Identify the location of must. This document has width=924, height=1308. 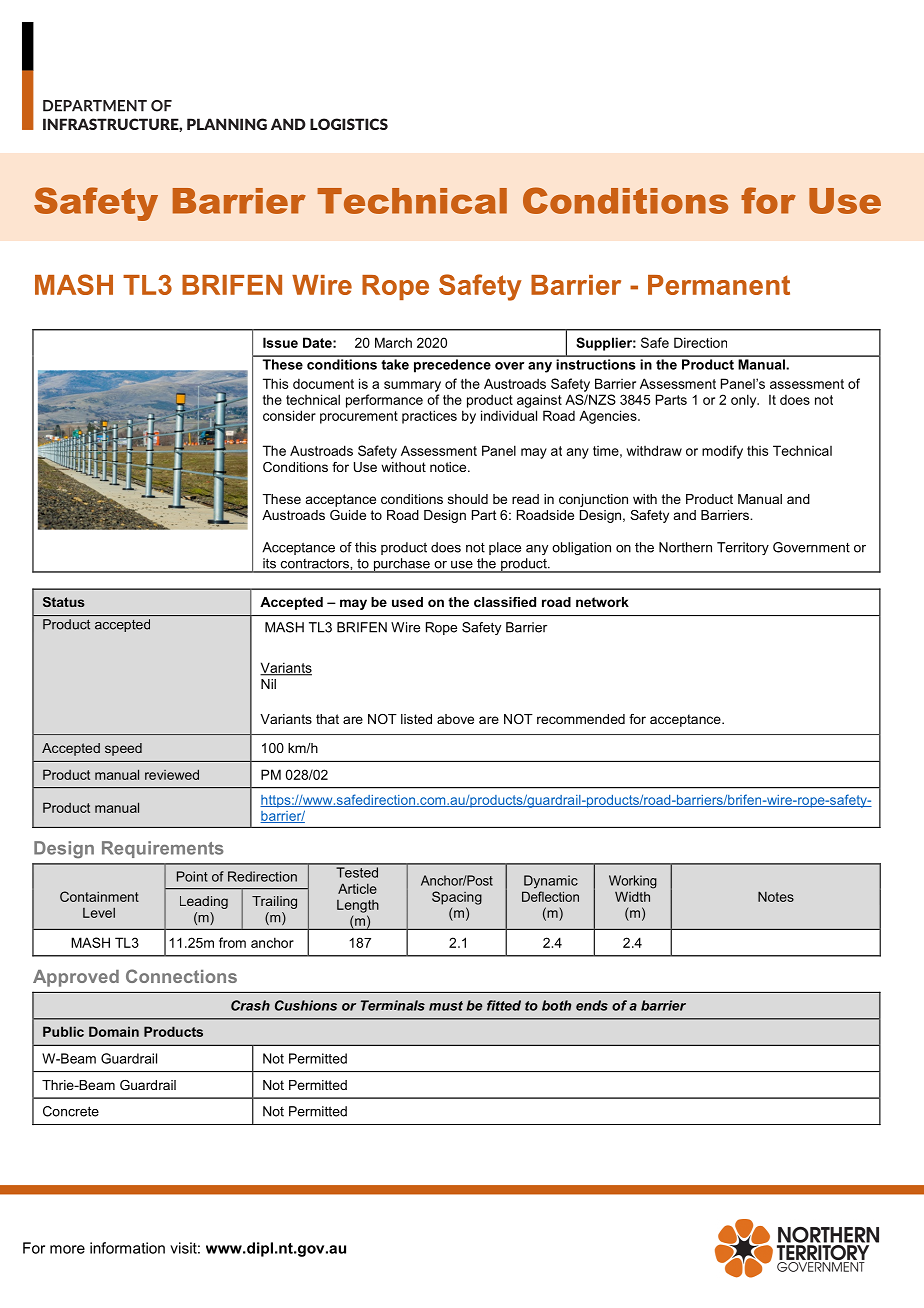
(446, 1006).
